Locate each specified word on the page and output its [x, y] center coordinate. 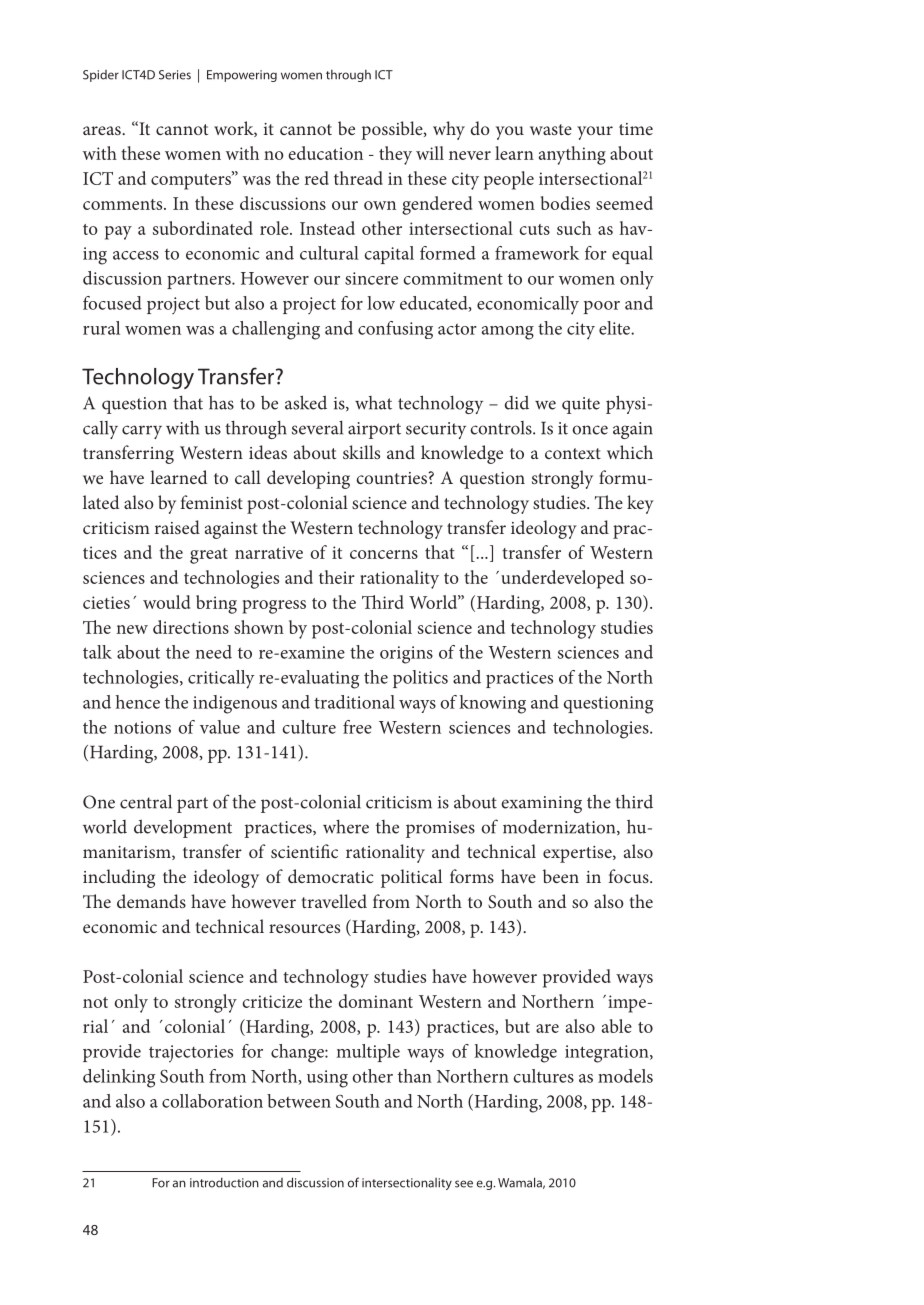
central [146, 801]
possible [393, 130]
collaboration [212, 1101]
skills [361, 452]
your [595, 133]
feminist [211, 502]
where [346, 827]
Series [175, 75]
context [573, 453]
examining [541, 804]
